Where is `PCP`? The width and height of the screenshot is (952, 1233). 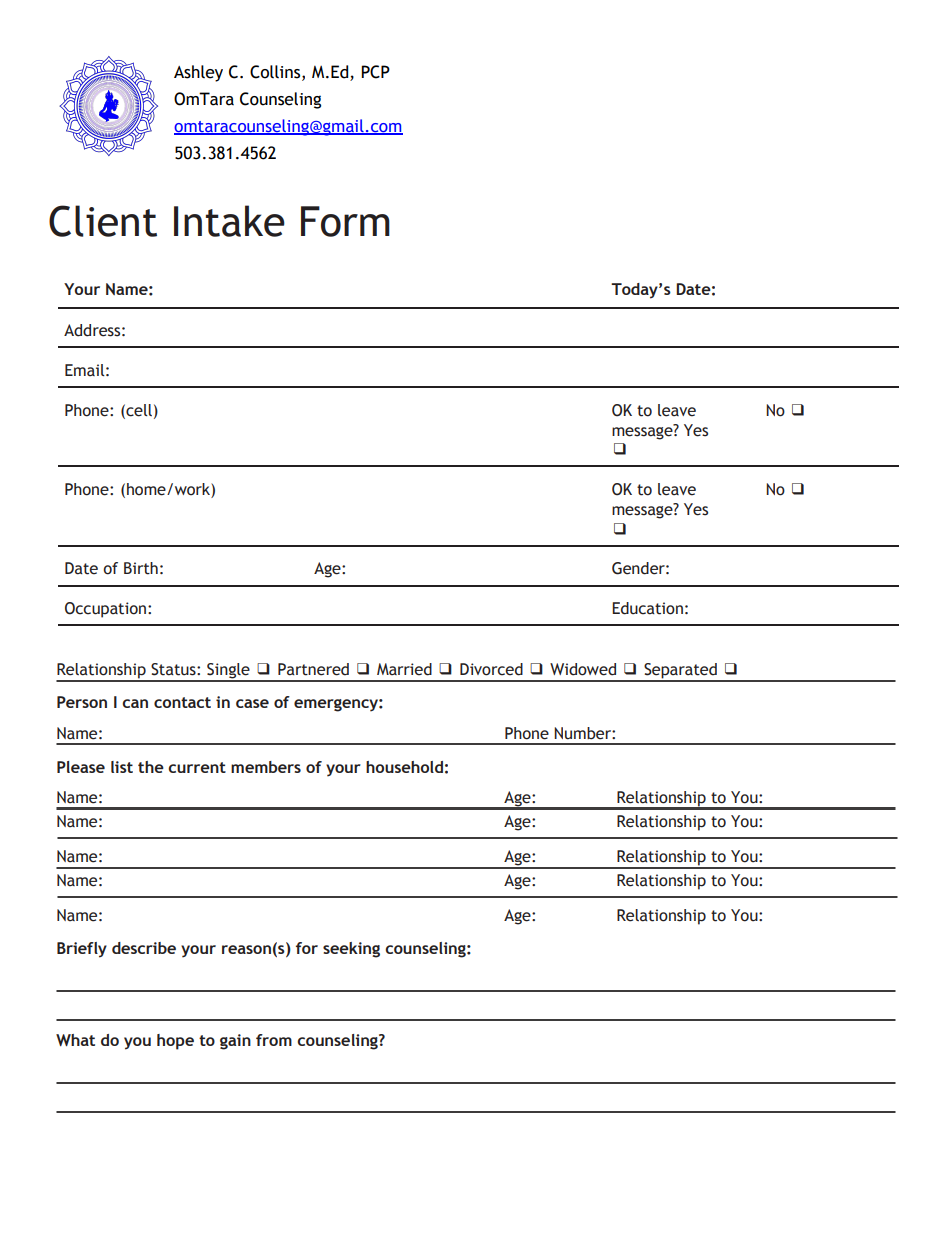 PCP is located at coordinates (375, 72).
